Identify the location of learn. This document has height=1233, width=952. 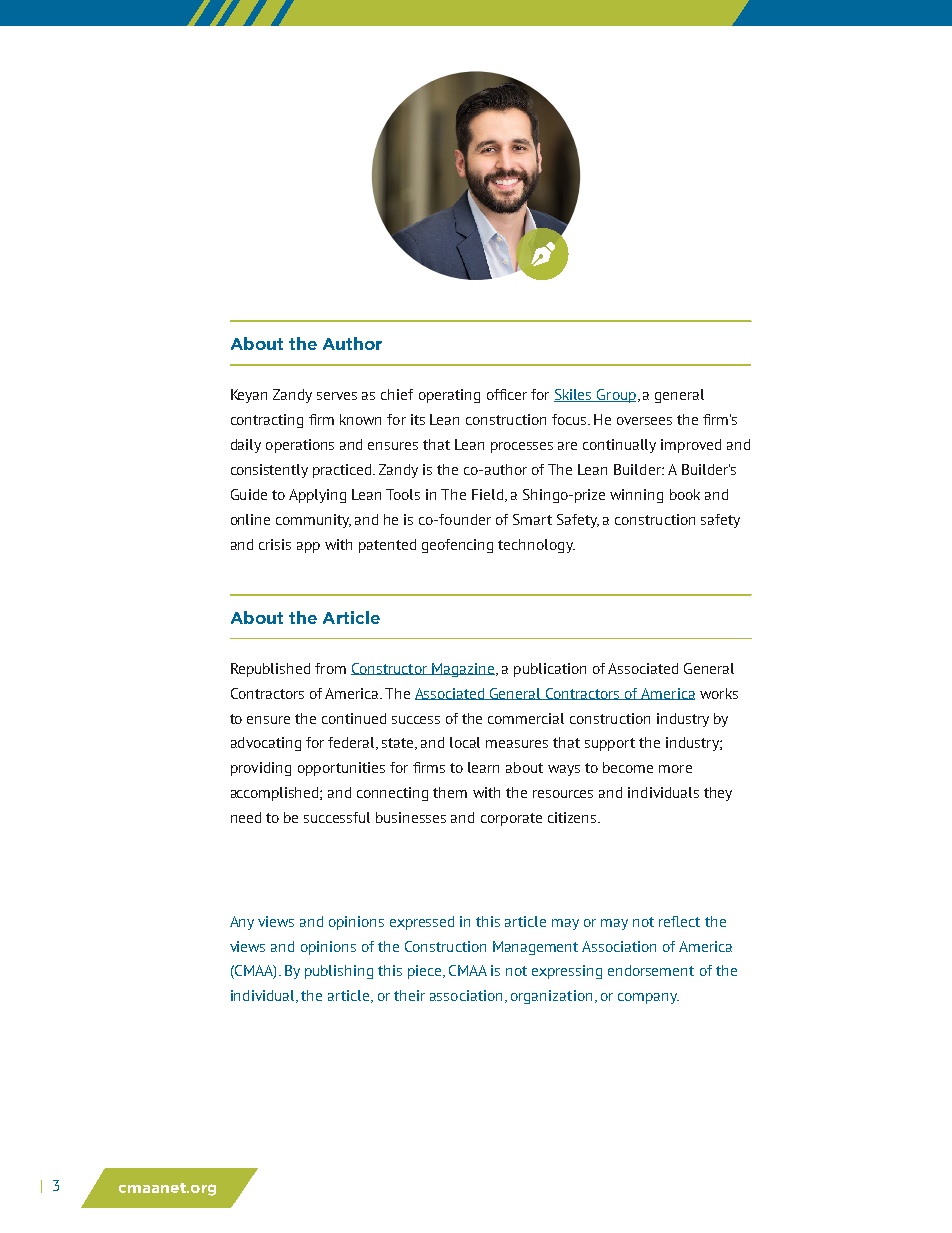
(483, 767).
